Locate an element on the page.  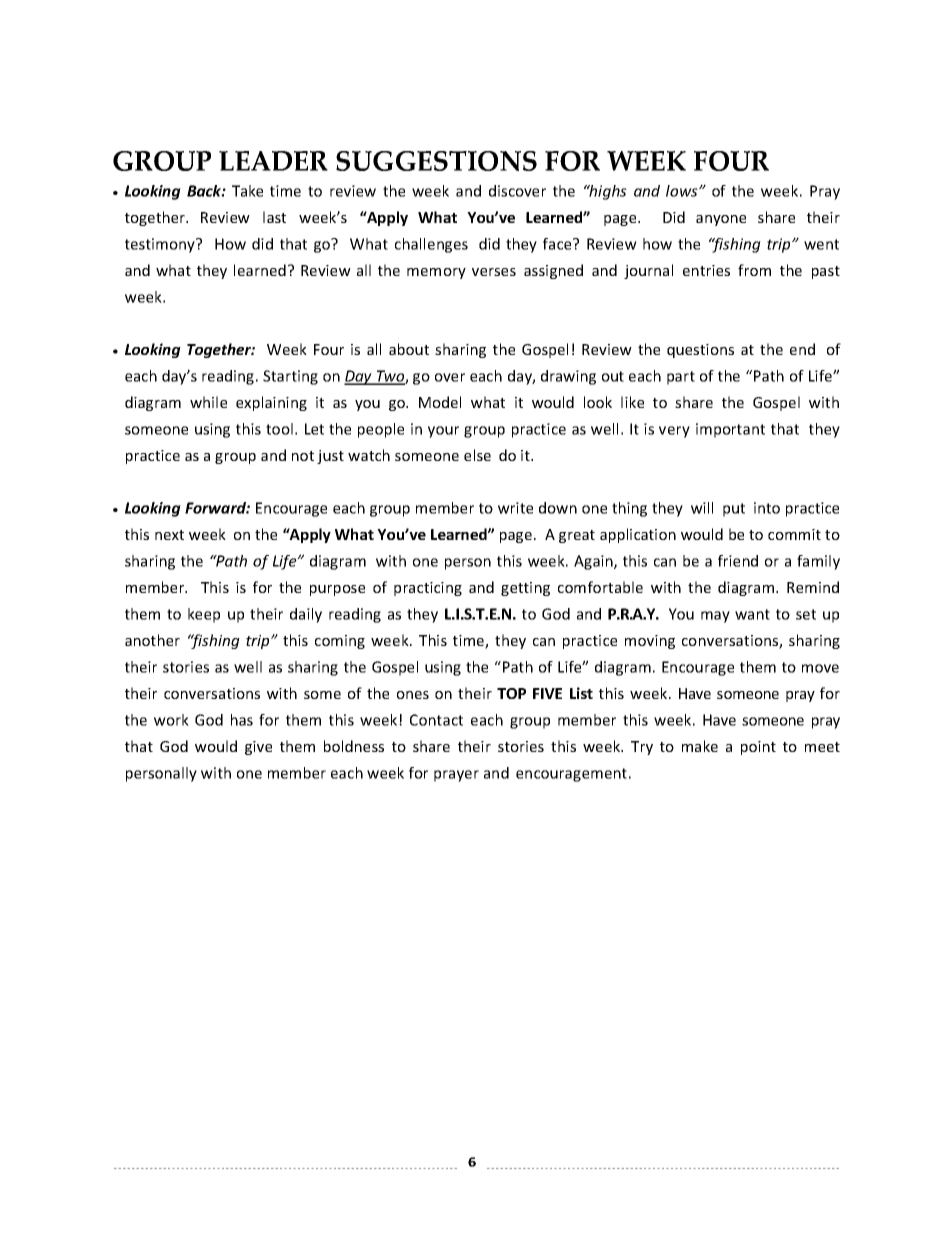
tool is located at coordinates (279, 429).
